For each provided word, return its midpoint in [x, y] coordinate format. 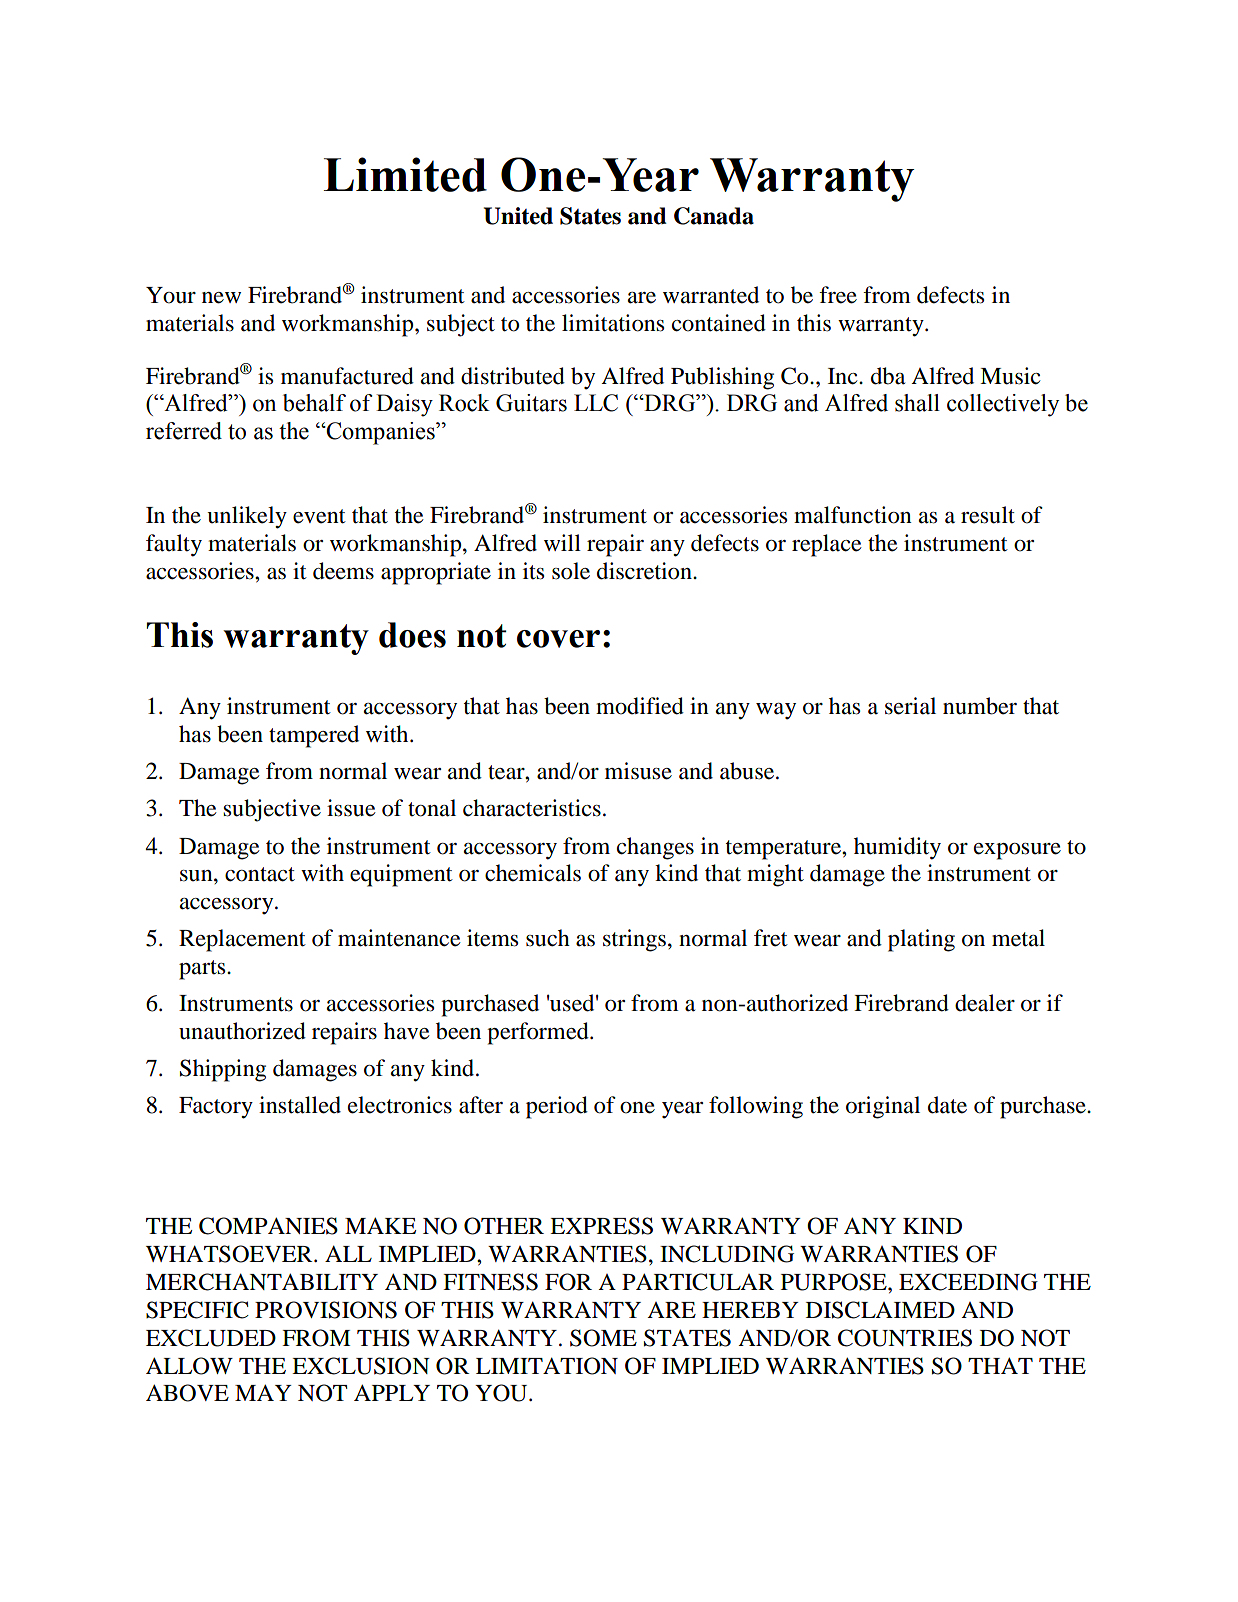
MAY [263, 1392]
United [518, 216]
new [221, 298]
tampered [314, 736]
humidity [897, 848]
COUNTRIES [905, 1338]
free [838, 295]
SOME [603, 1338]
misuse [638, 771]
